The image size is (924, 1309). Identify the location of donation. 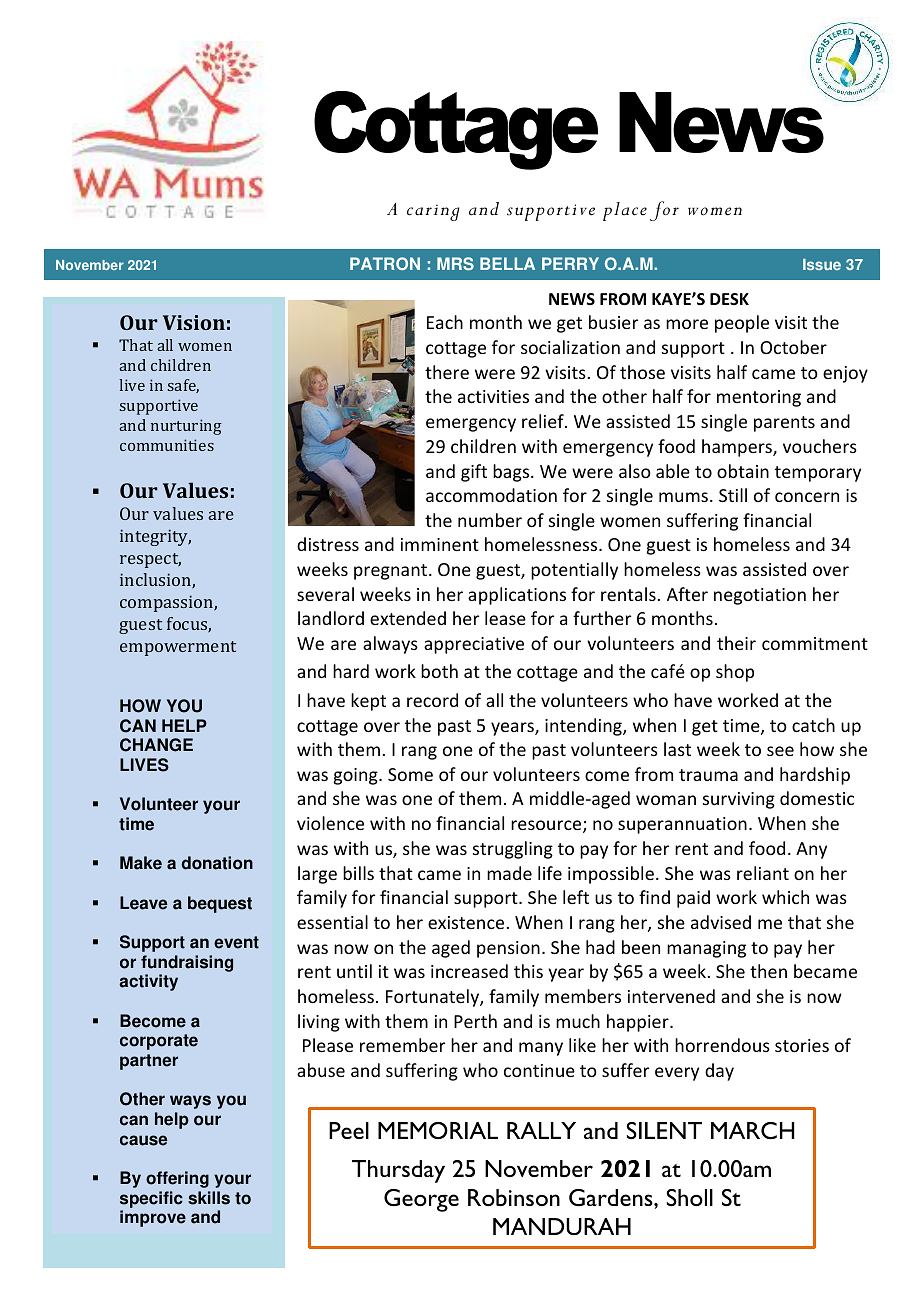
(217, 863).
